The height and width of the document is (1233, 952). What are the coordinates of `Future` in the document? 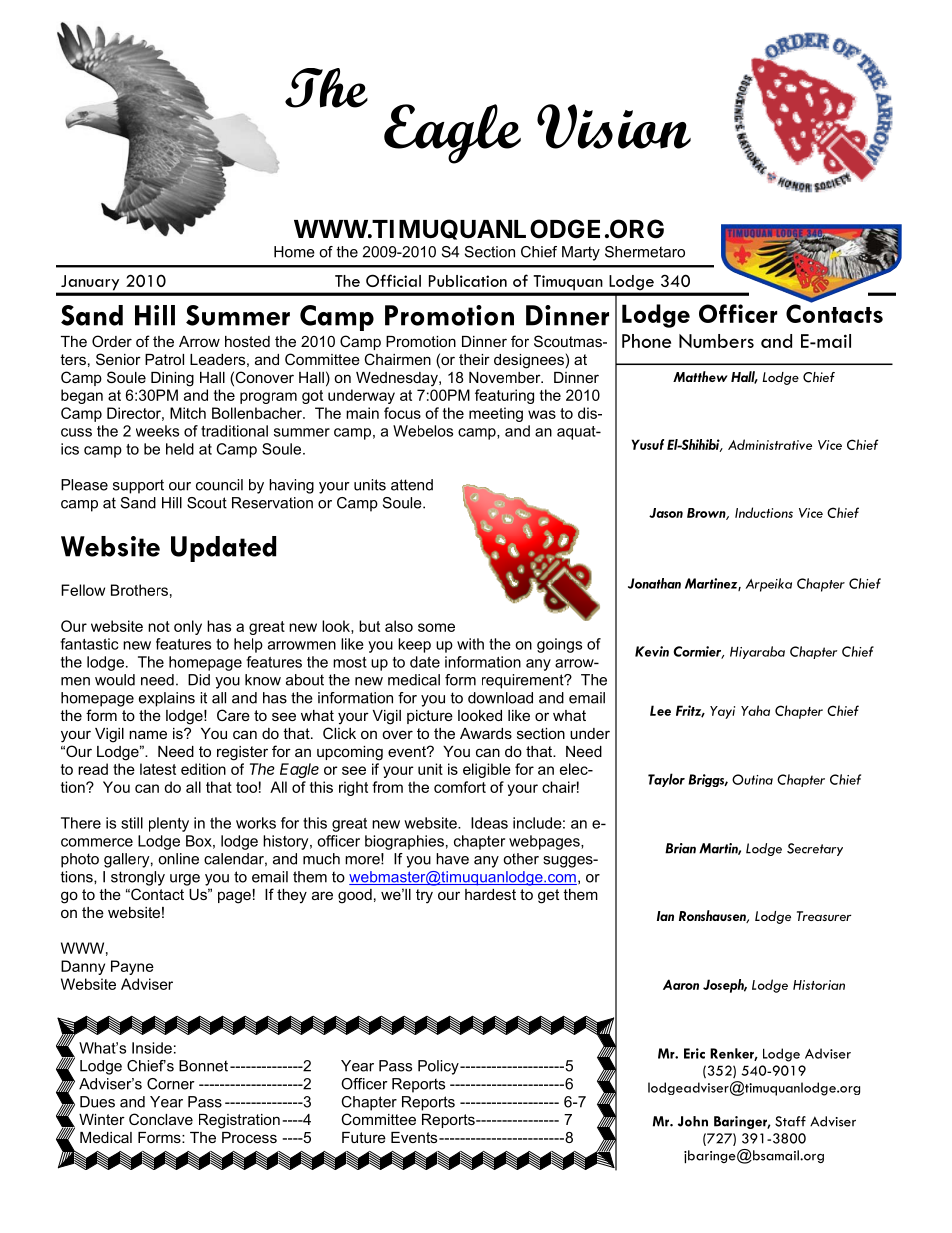 It's located at (364, 1137).
